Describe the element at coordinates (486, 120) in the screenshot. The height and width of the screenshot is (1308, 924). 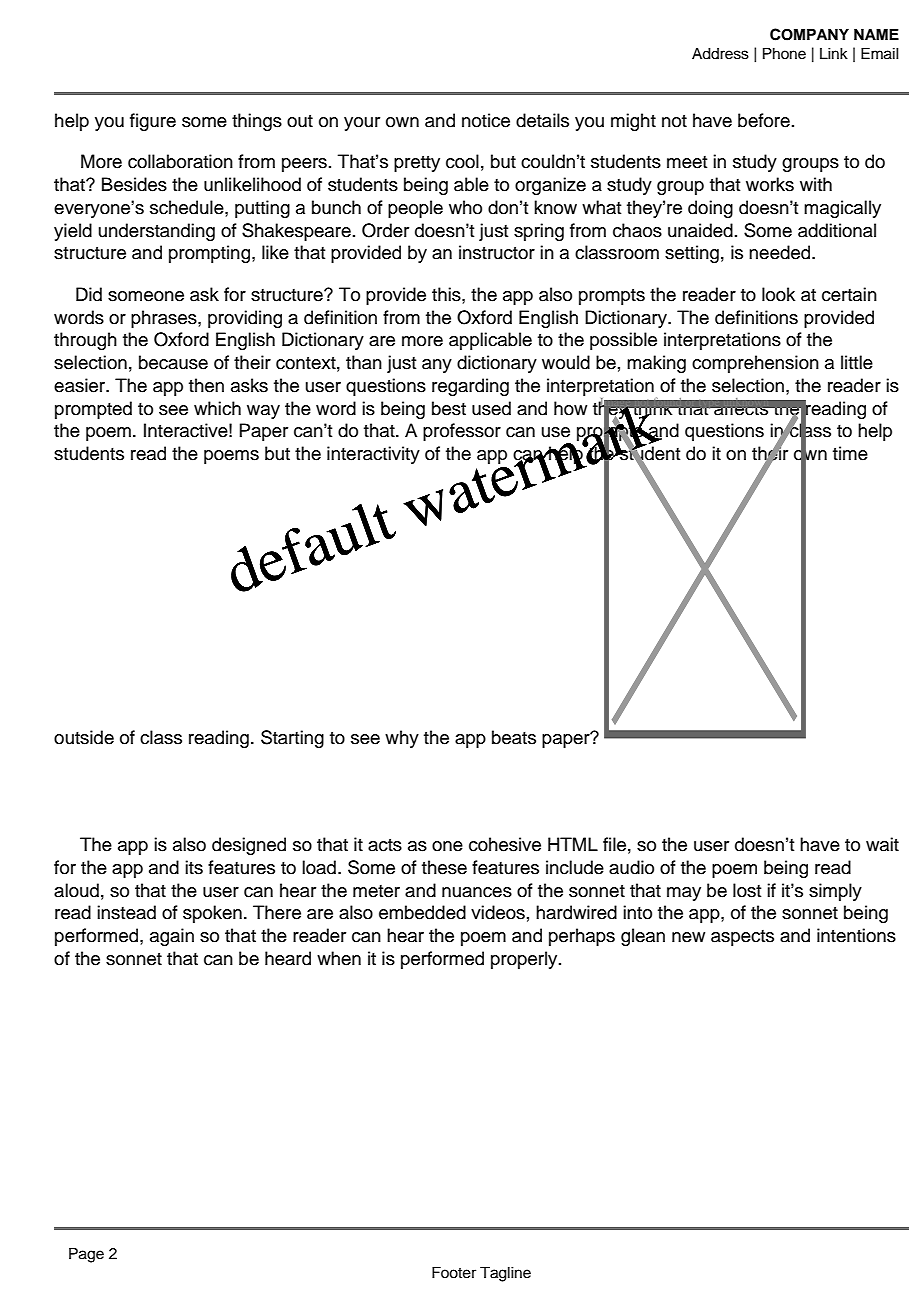
I see `notice` at that location.
